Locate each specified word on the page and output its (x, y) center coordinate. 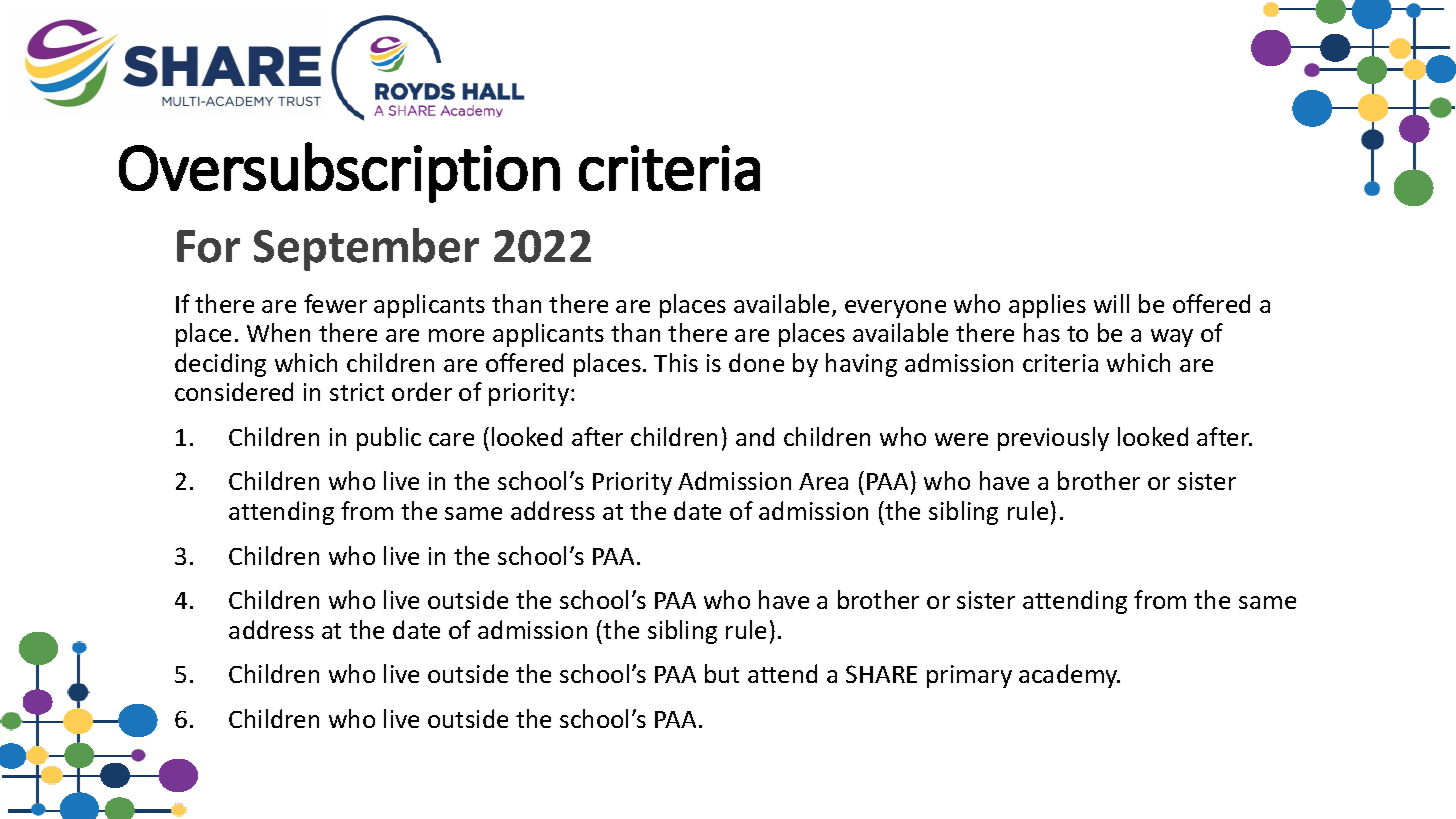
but (722, 673)
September (366, 249)
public (389, 439)
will (1111, 303)
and (755, 436)
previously (1053, 439)
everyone (895, 309)
